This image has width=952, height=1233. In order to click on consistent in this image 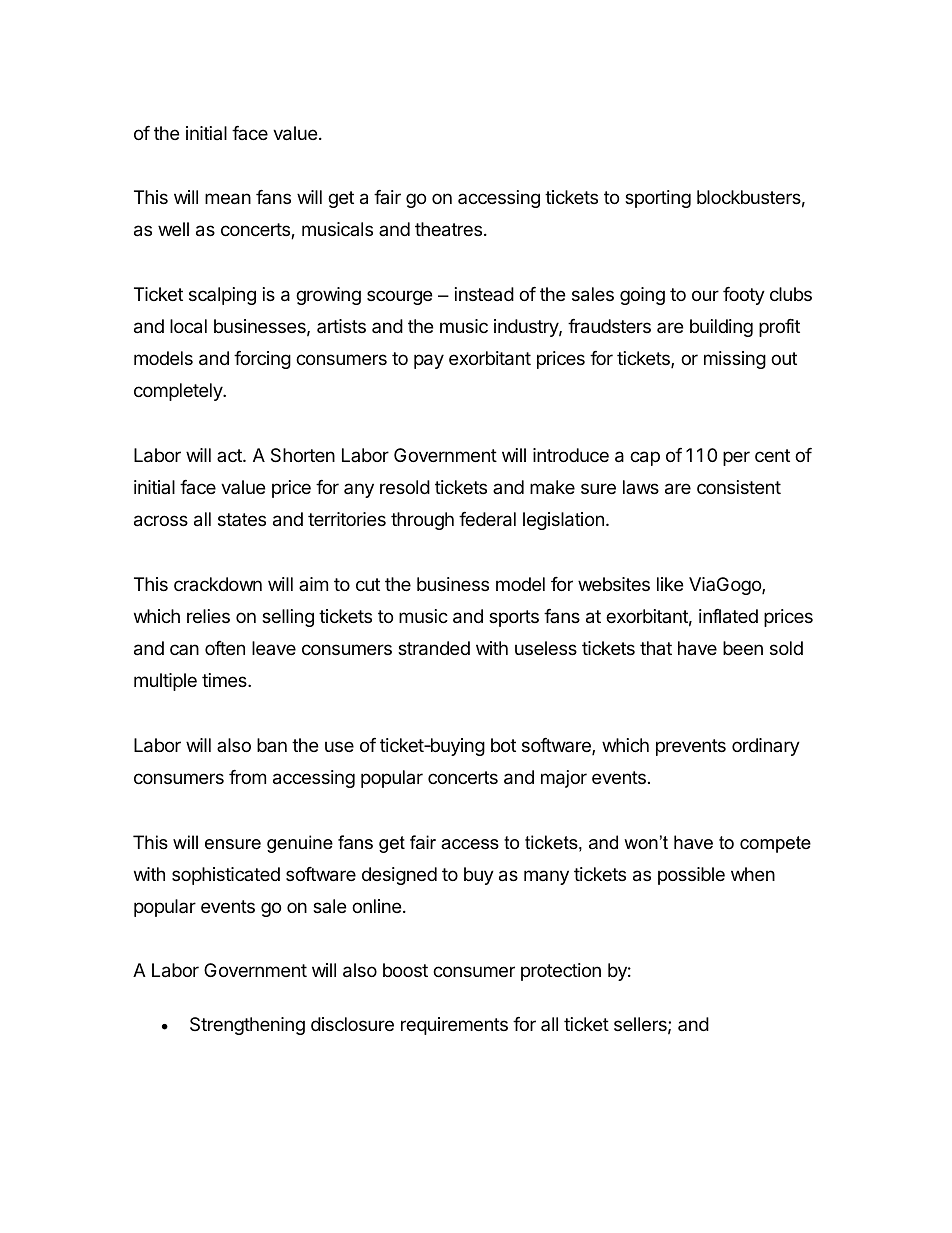, I will do `click(739, 487)`.
